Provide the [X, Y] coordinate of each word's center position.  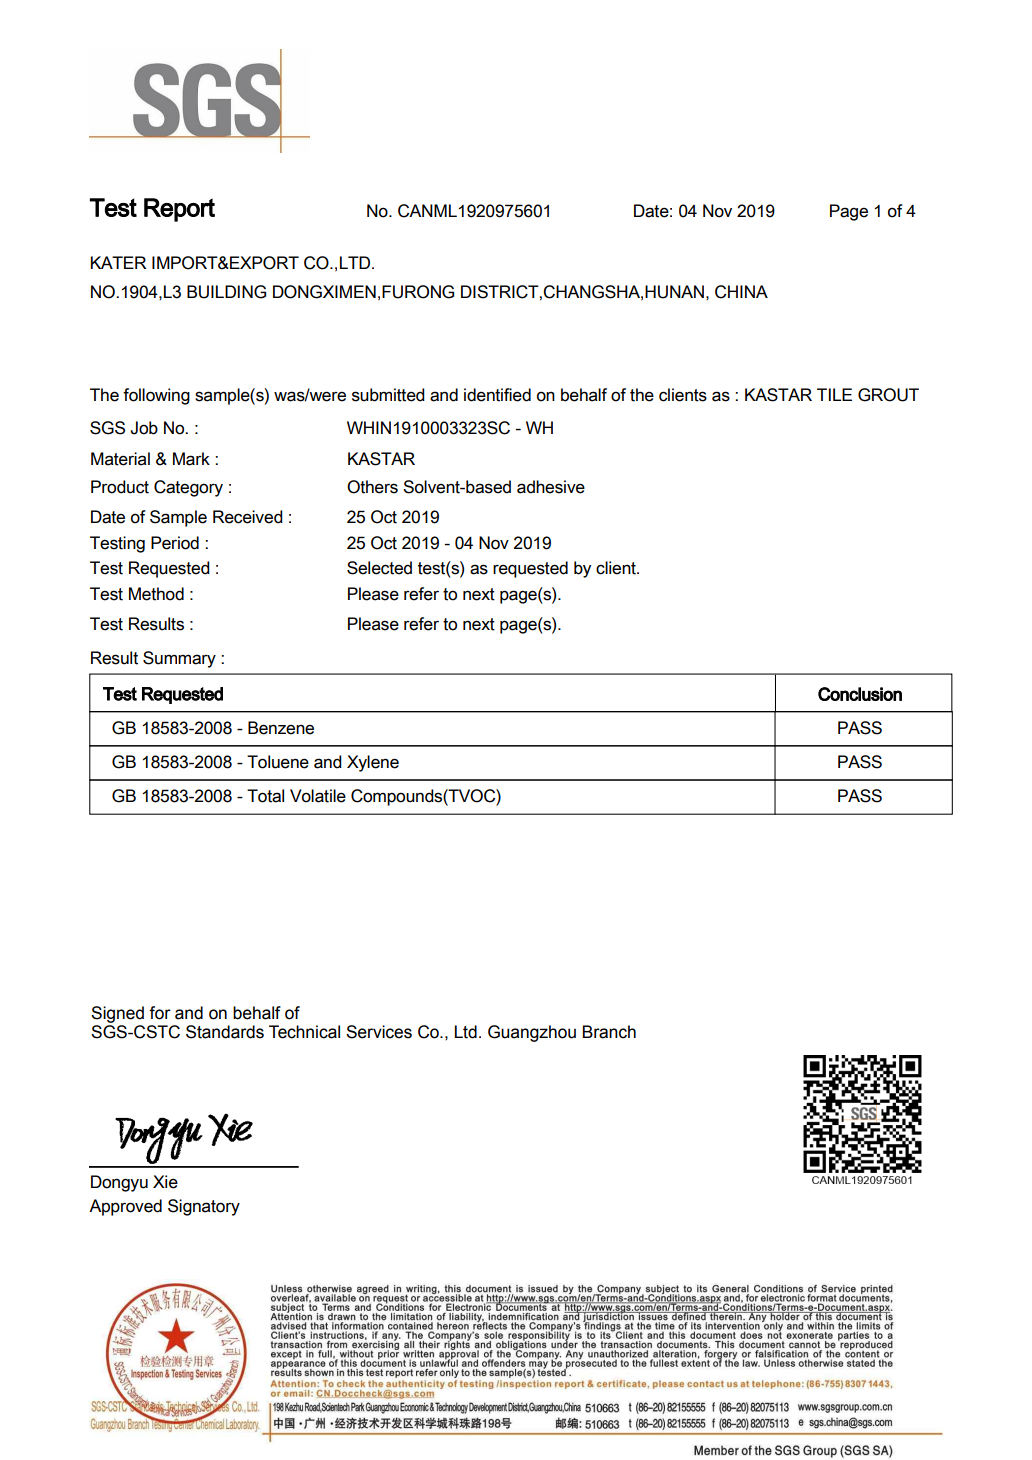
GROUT [888, 395]
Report [179, 210]
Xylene [373, 763]
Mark [191, 459]
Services [379, 1032]
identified [497, 395]
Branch [609, 1032]
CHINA [741, 292]
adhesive [551, 487]
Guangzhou [532, 1033]
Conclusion [860, 694]
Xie [165, 1182]
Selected [379, 568]
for [160, 1013]
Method [156, 594]
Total [265, 796]
